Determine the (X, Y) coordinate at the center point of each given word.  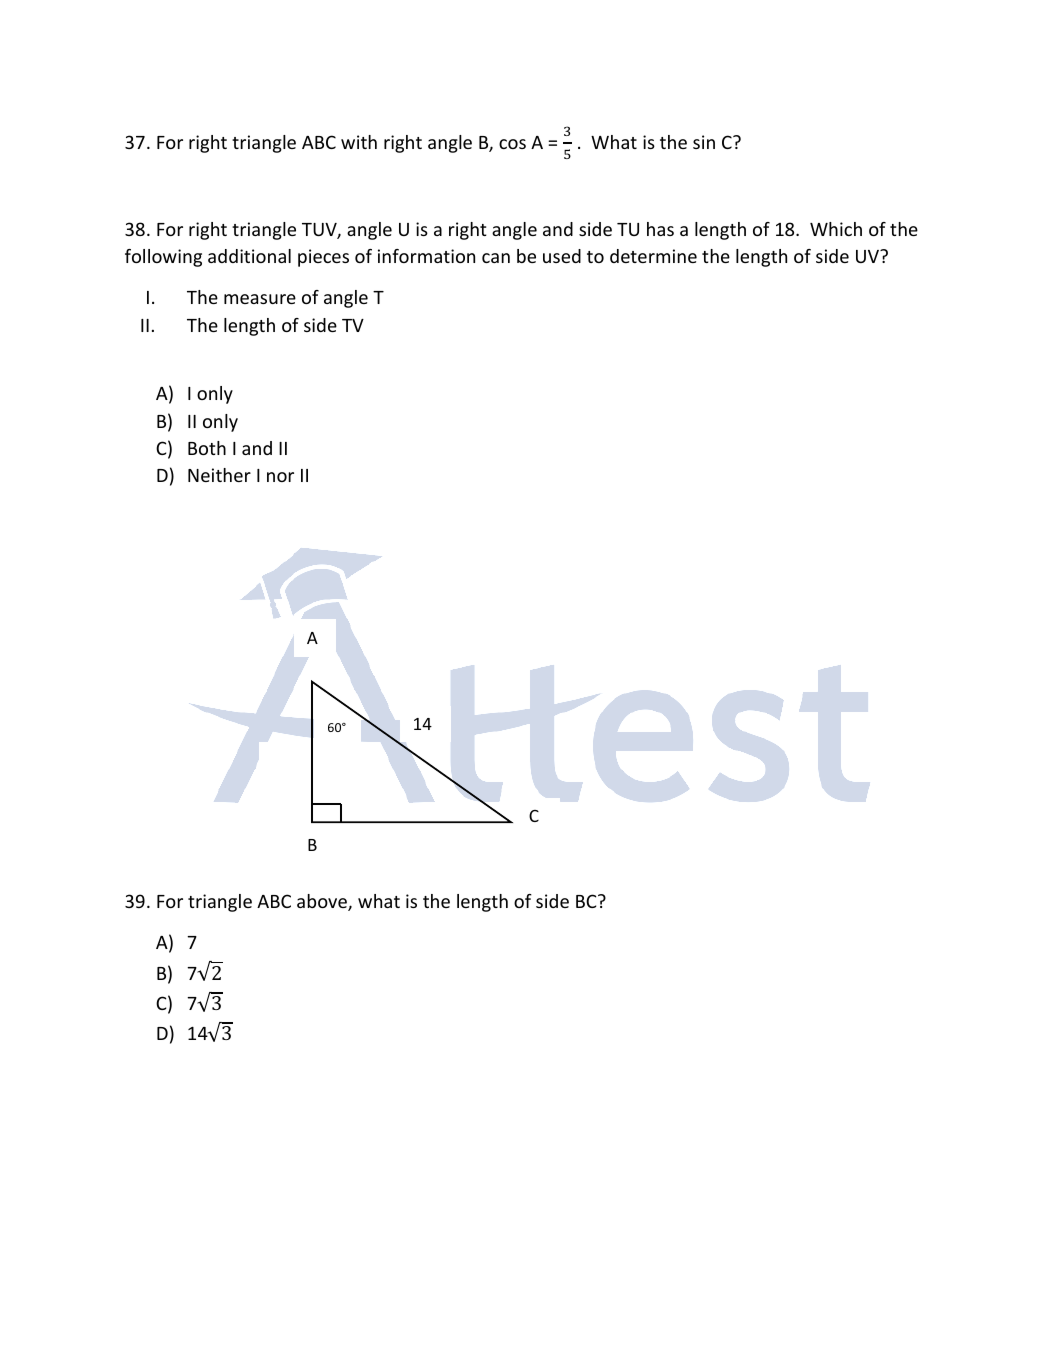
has (660, 229)
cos (512, 144)
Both (207, 448)
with (359, 142)
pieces (323, 258)
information (426, 256)
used (562, 256)
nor (280, 477)
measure (260, 299)
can (496, 258)
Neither (219, 475)
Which (836, 229)
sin (704, 142)
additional (249, 256)
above (323, 902)
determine (653, 256)
